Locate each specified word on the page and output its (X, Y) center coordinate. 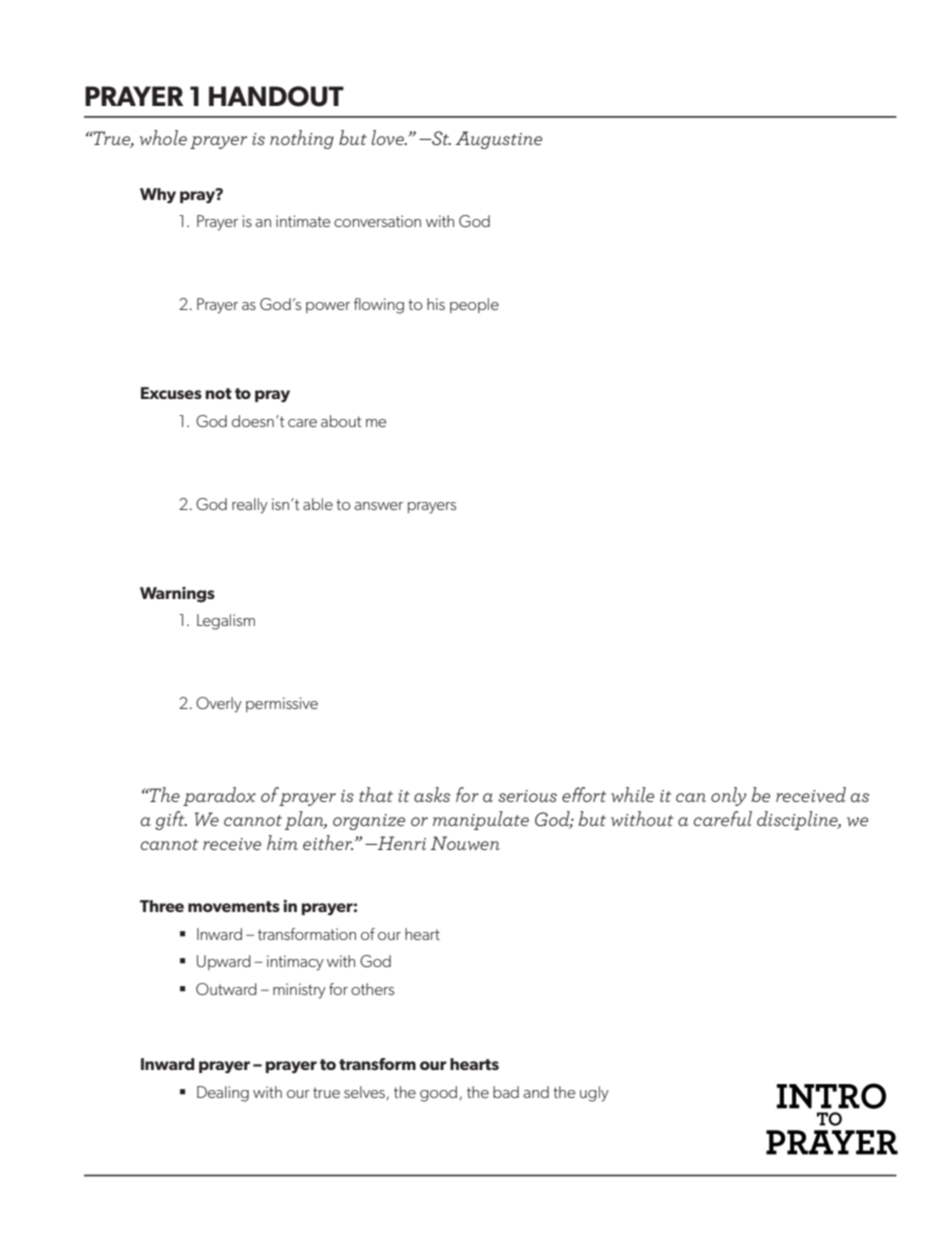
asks (432, 794)
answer (378, 506)
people (474, 305)
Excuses (171, 393)
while (632, 794)
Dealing (223, 1094)
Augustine (499, 140)
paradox (219, 796)
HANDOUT (276, 96)
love (388, 137)
